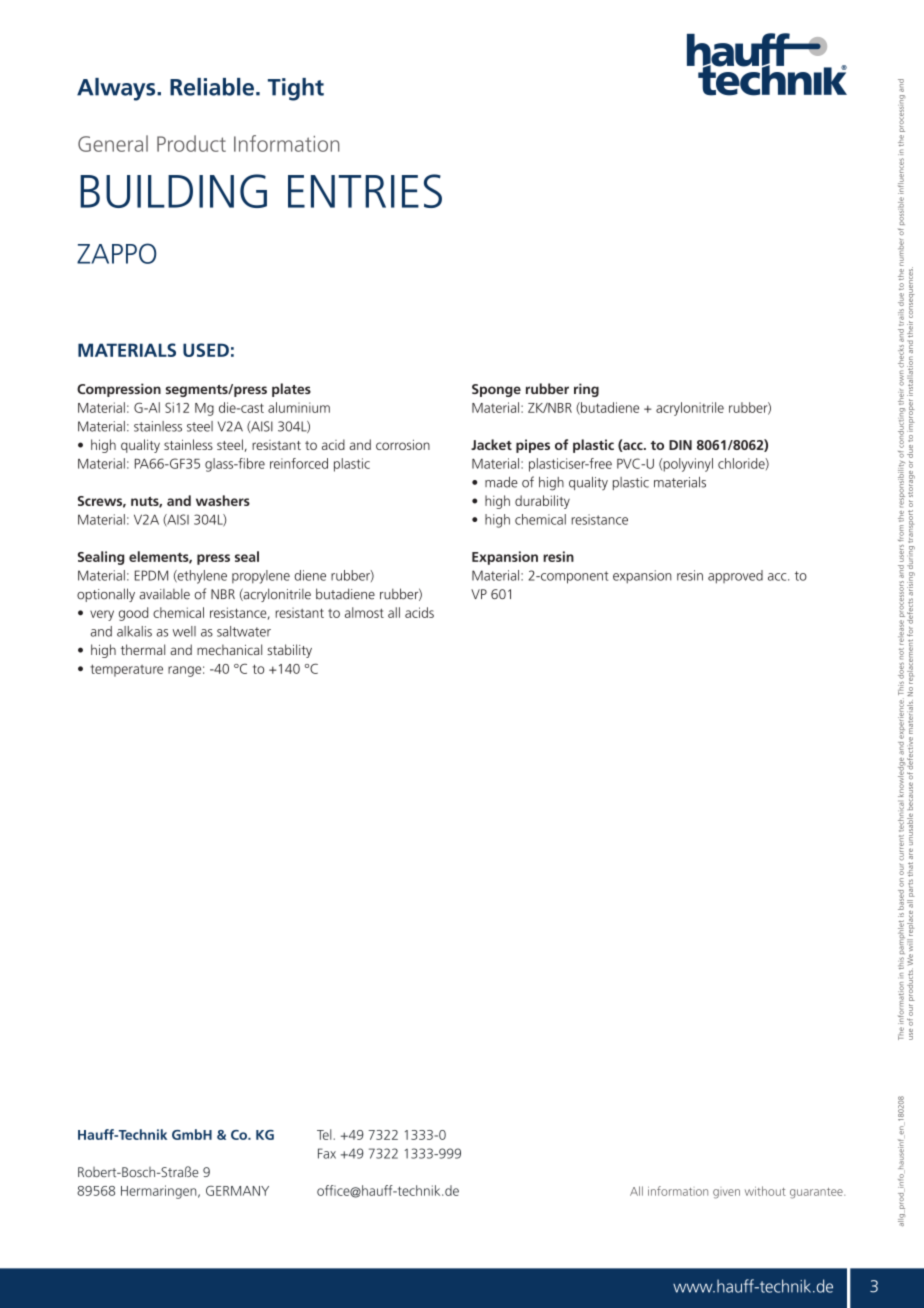  I want to click on Jacket, so click(491, 444).
